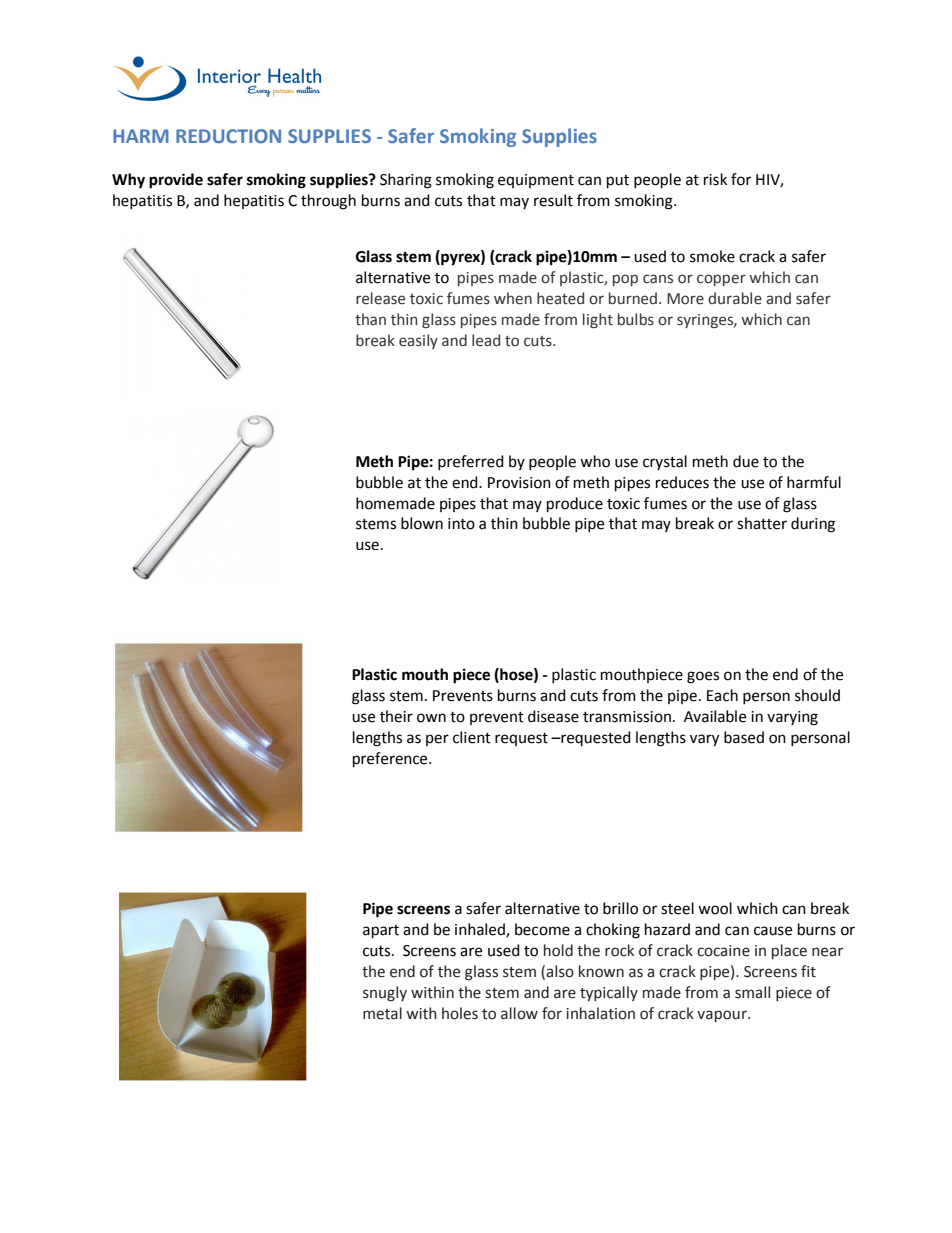 Image resolution: width=952 pixels, height=1233 pixels. I want to click on based, so click(744, 737).
